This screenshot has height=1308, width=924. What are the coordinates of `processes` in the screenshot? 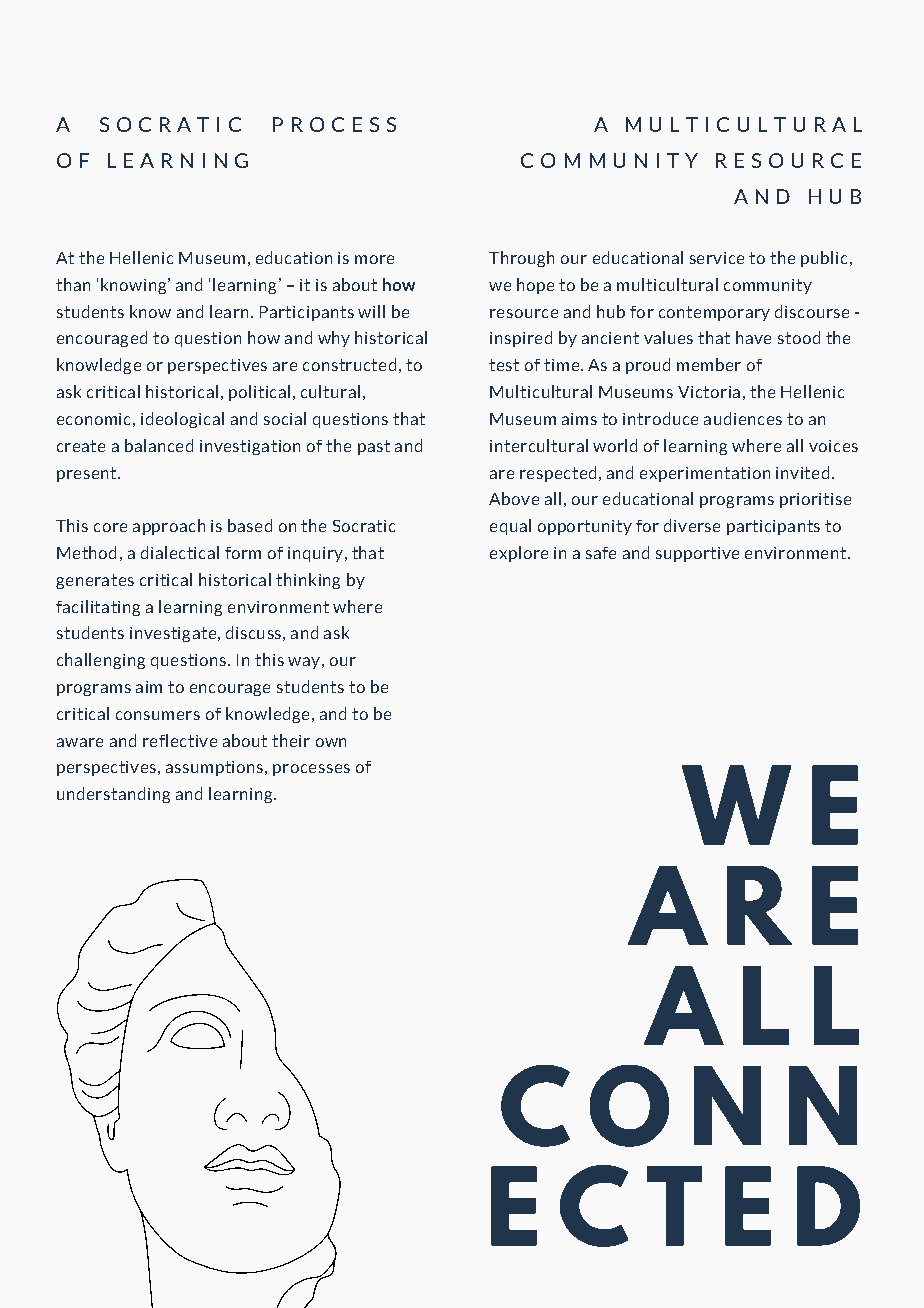 It's located at (311, 770).
